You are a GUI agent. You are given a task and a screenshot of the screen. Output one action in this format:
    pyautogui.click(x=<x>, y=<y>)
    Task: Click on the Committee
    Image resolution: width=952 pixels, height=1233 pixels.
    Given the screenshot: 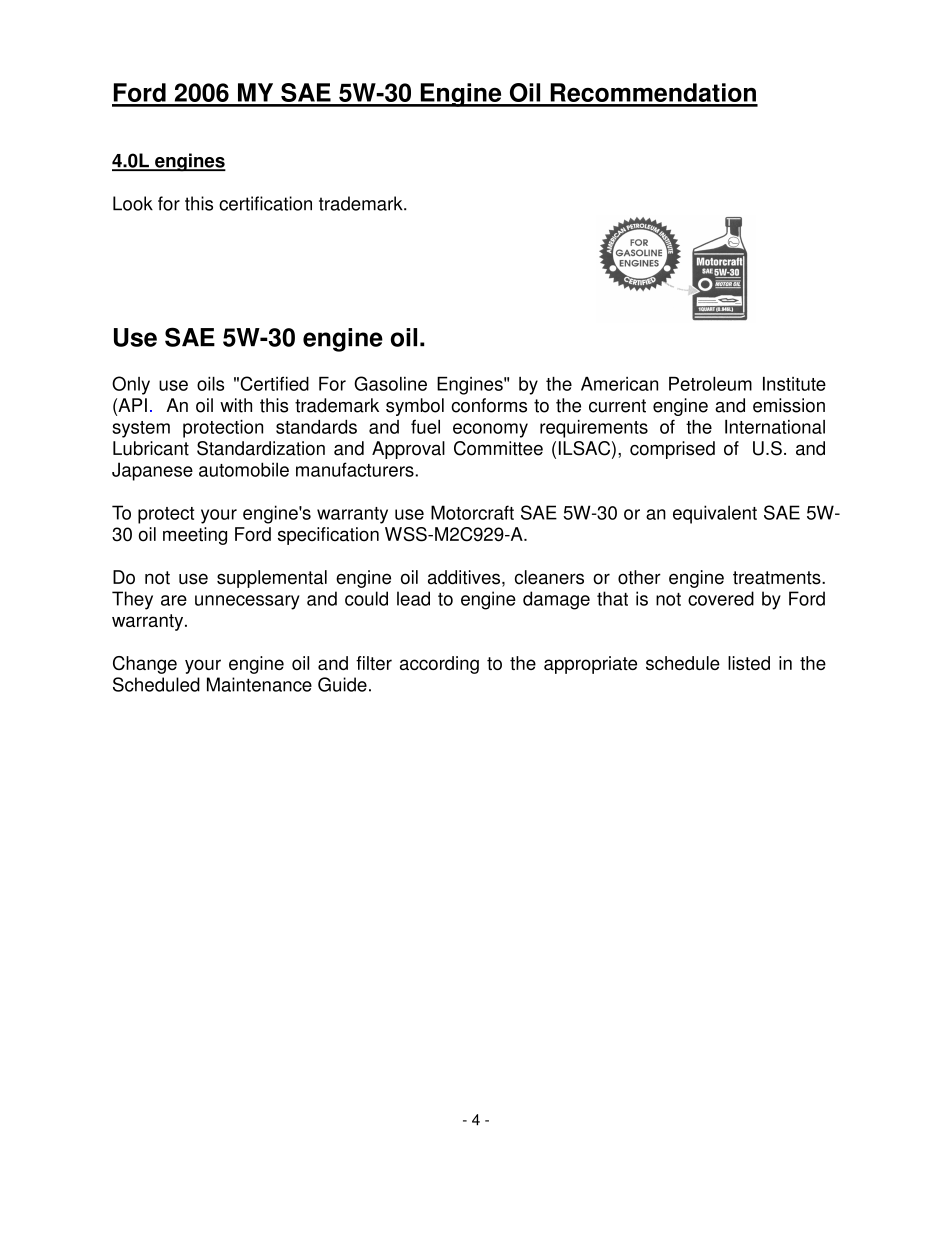 What is the action you would take?
    pyautogui.click(x=498, y=448)
